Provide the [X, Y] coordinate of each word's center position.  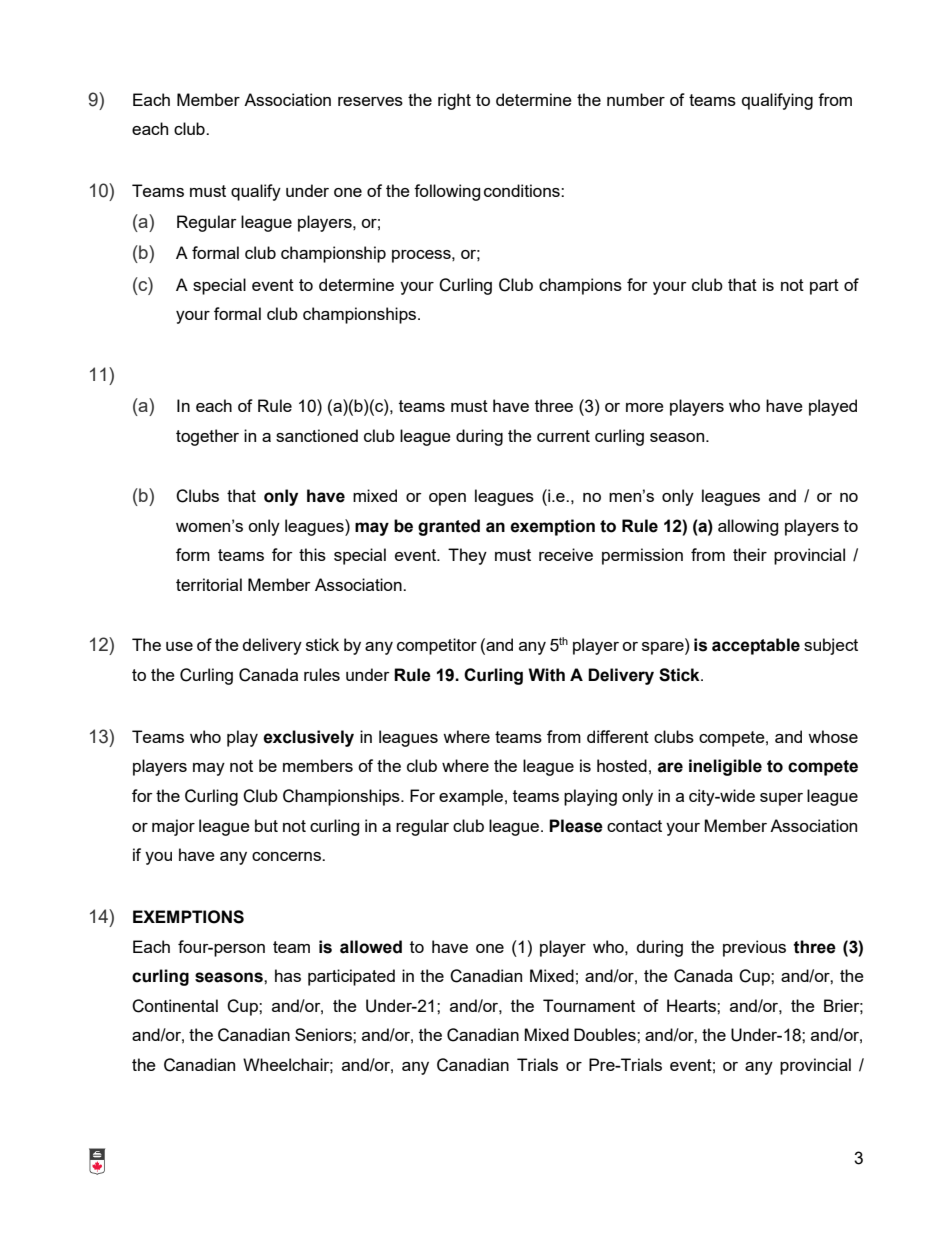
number [636, 99]
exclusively [308, 738]
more [645, 407]
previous [754, 948]
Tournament [589, 1005]
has [288, 975]
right [454, 101]
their [750, 554]
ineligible [725, 767]
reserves [370, 101]
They [467, 556]
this [312, 554]
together [207, 437]
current [563, 436]
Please [576, 826]
